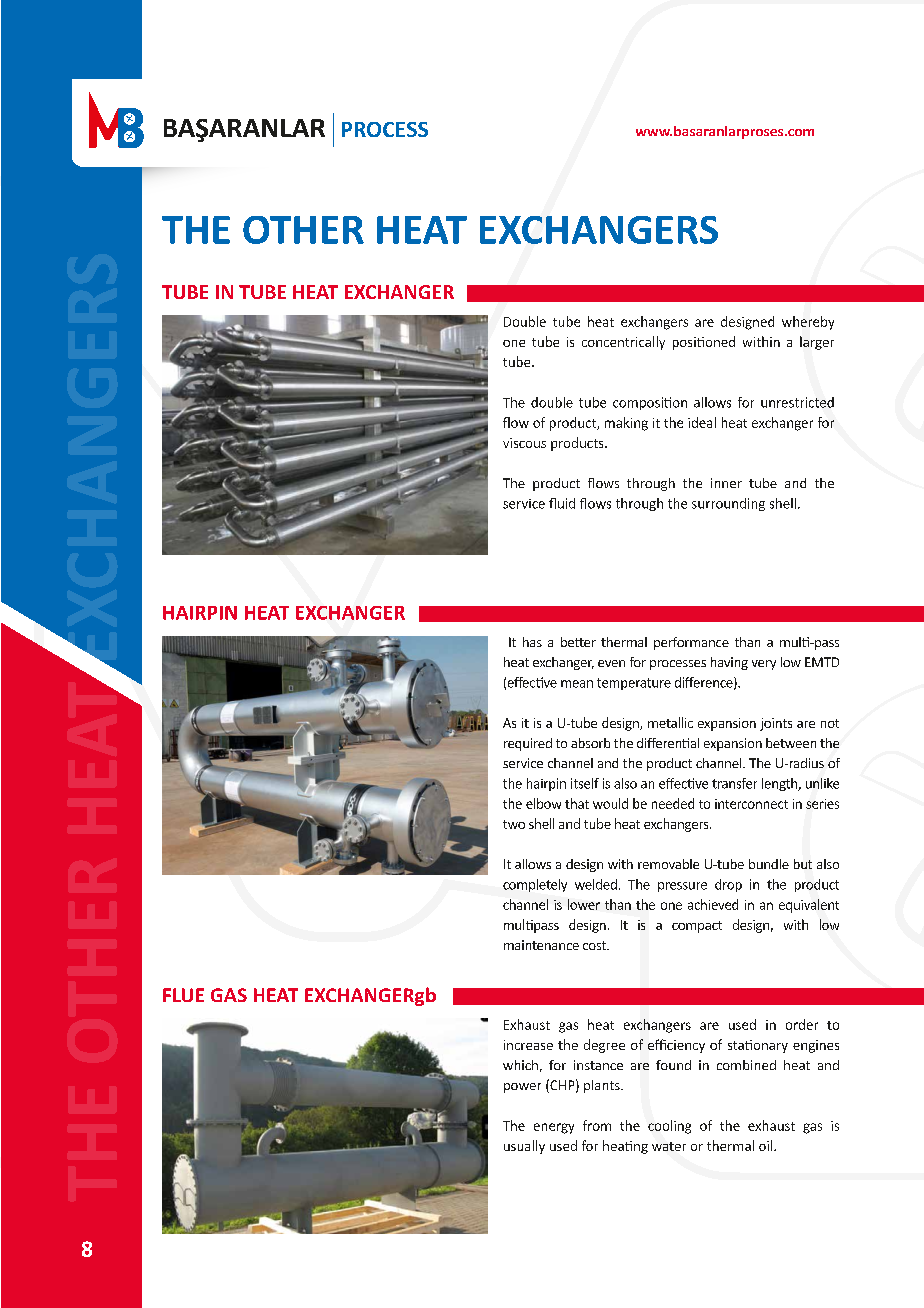  What do you see at coordinates (764, 665) in the document?
I see `very` at bounding box center [764, 665].
